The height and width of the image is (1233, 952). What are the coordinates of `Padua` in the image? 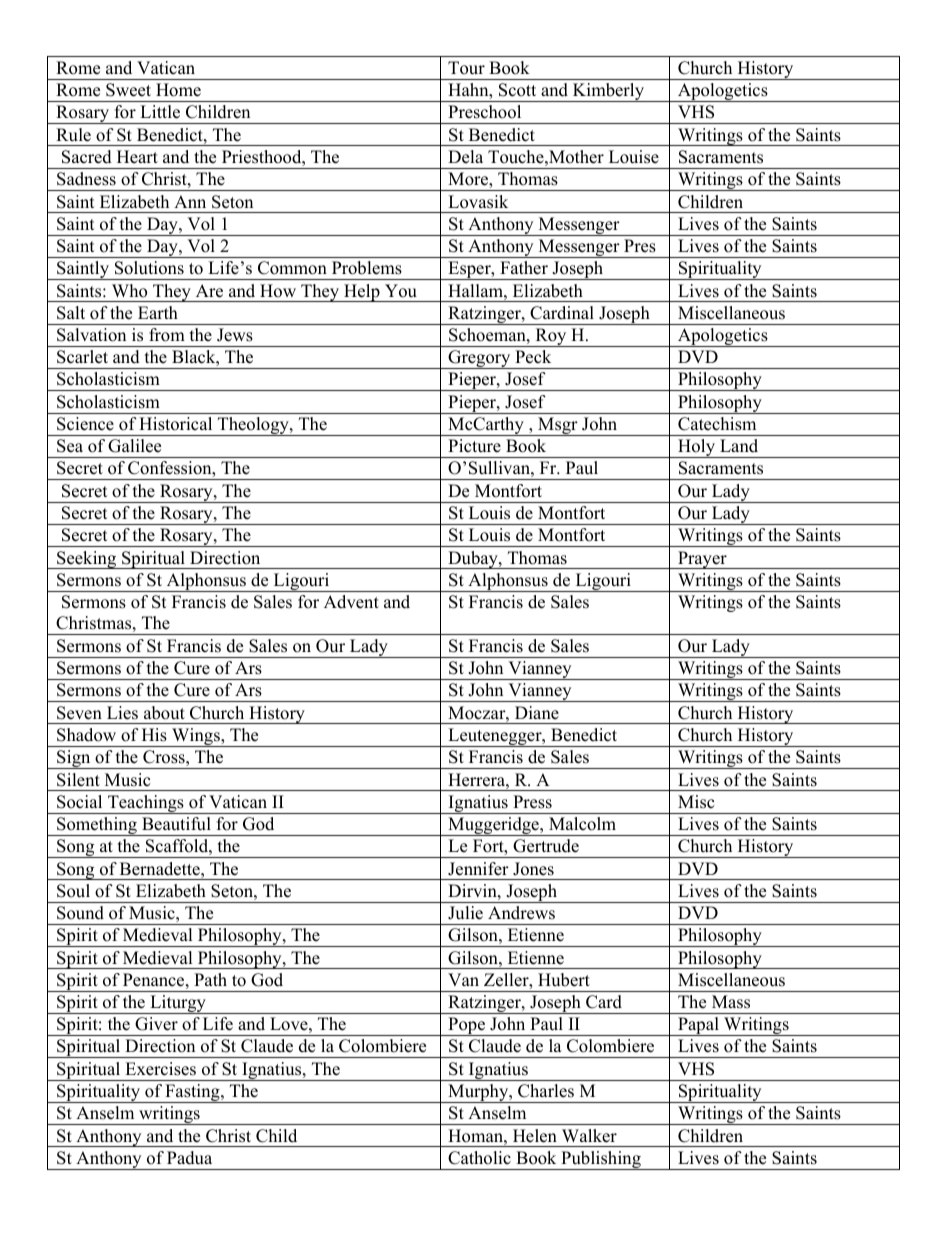 It's located at (189, 1158).
